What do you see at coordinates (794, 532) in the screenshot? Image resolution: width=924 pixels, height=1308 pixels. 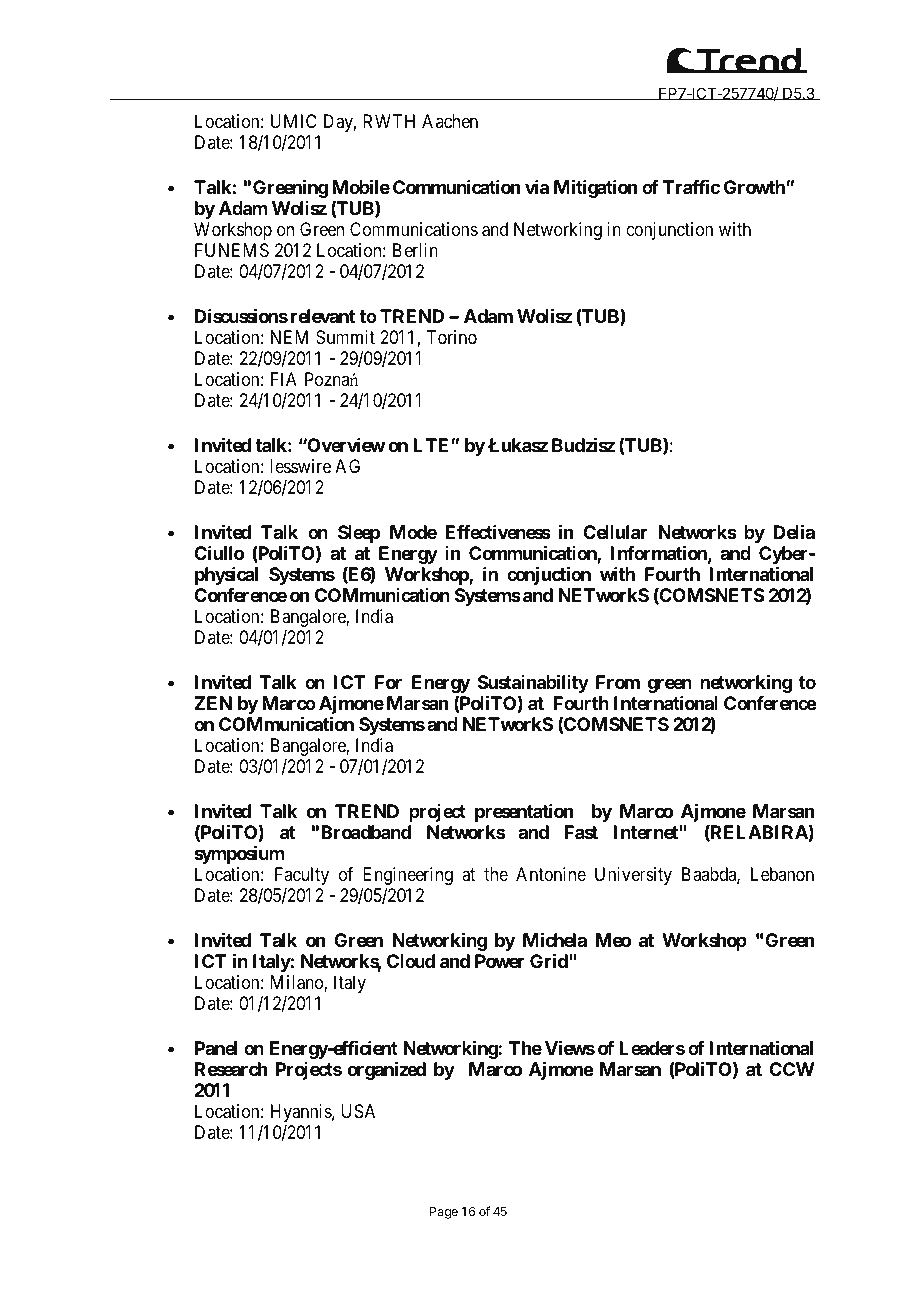 I see `Delia` at bounding box center [794, 532].
